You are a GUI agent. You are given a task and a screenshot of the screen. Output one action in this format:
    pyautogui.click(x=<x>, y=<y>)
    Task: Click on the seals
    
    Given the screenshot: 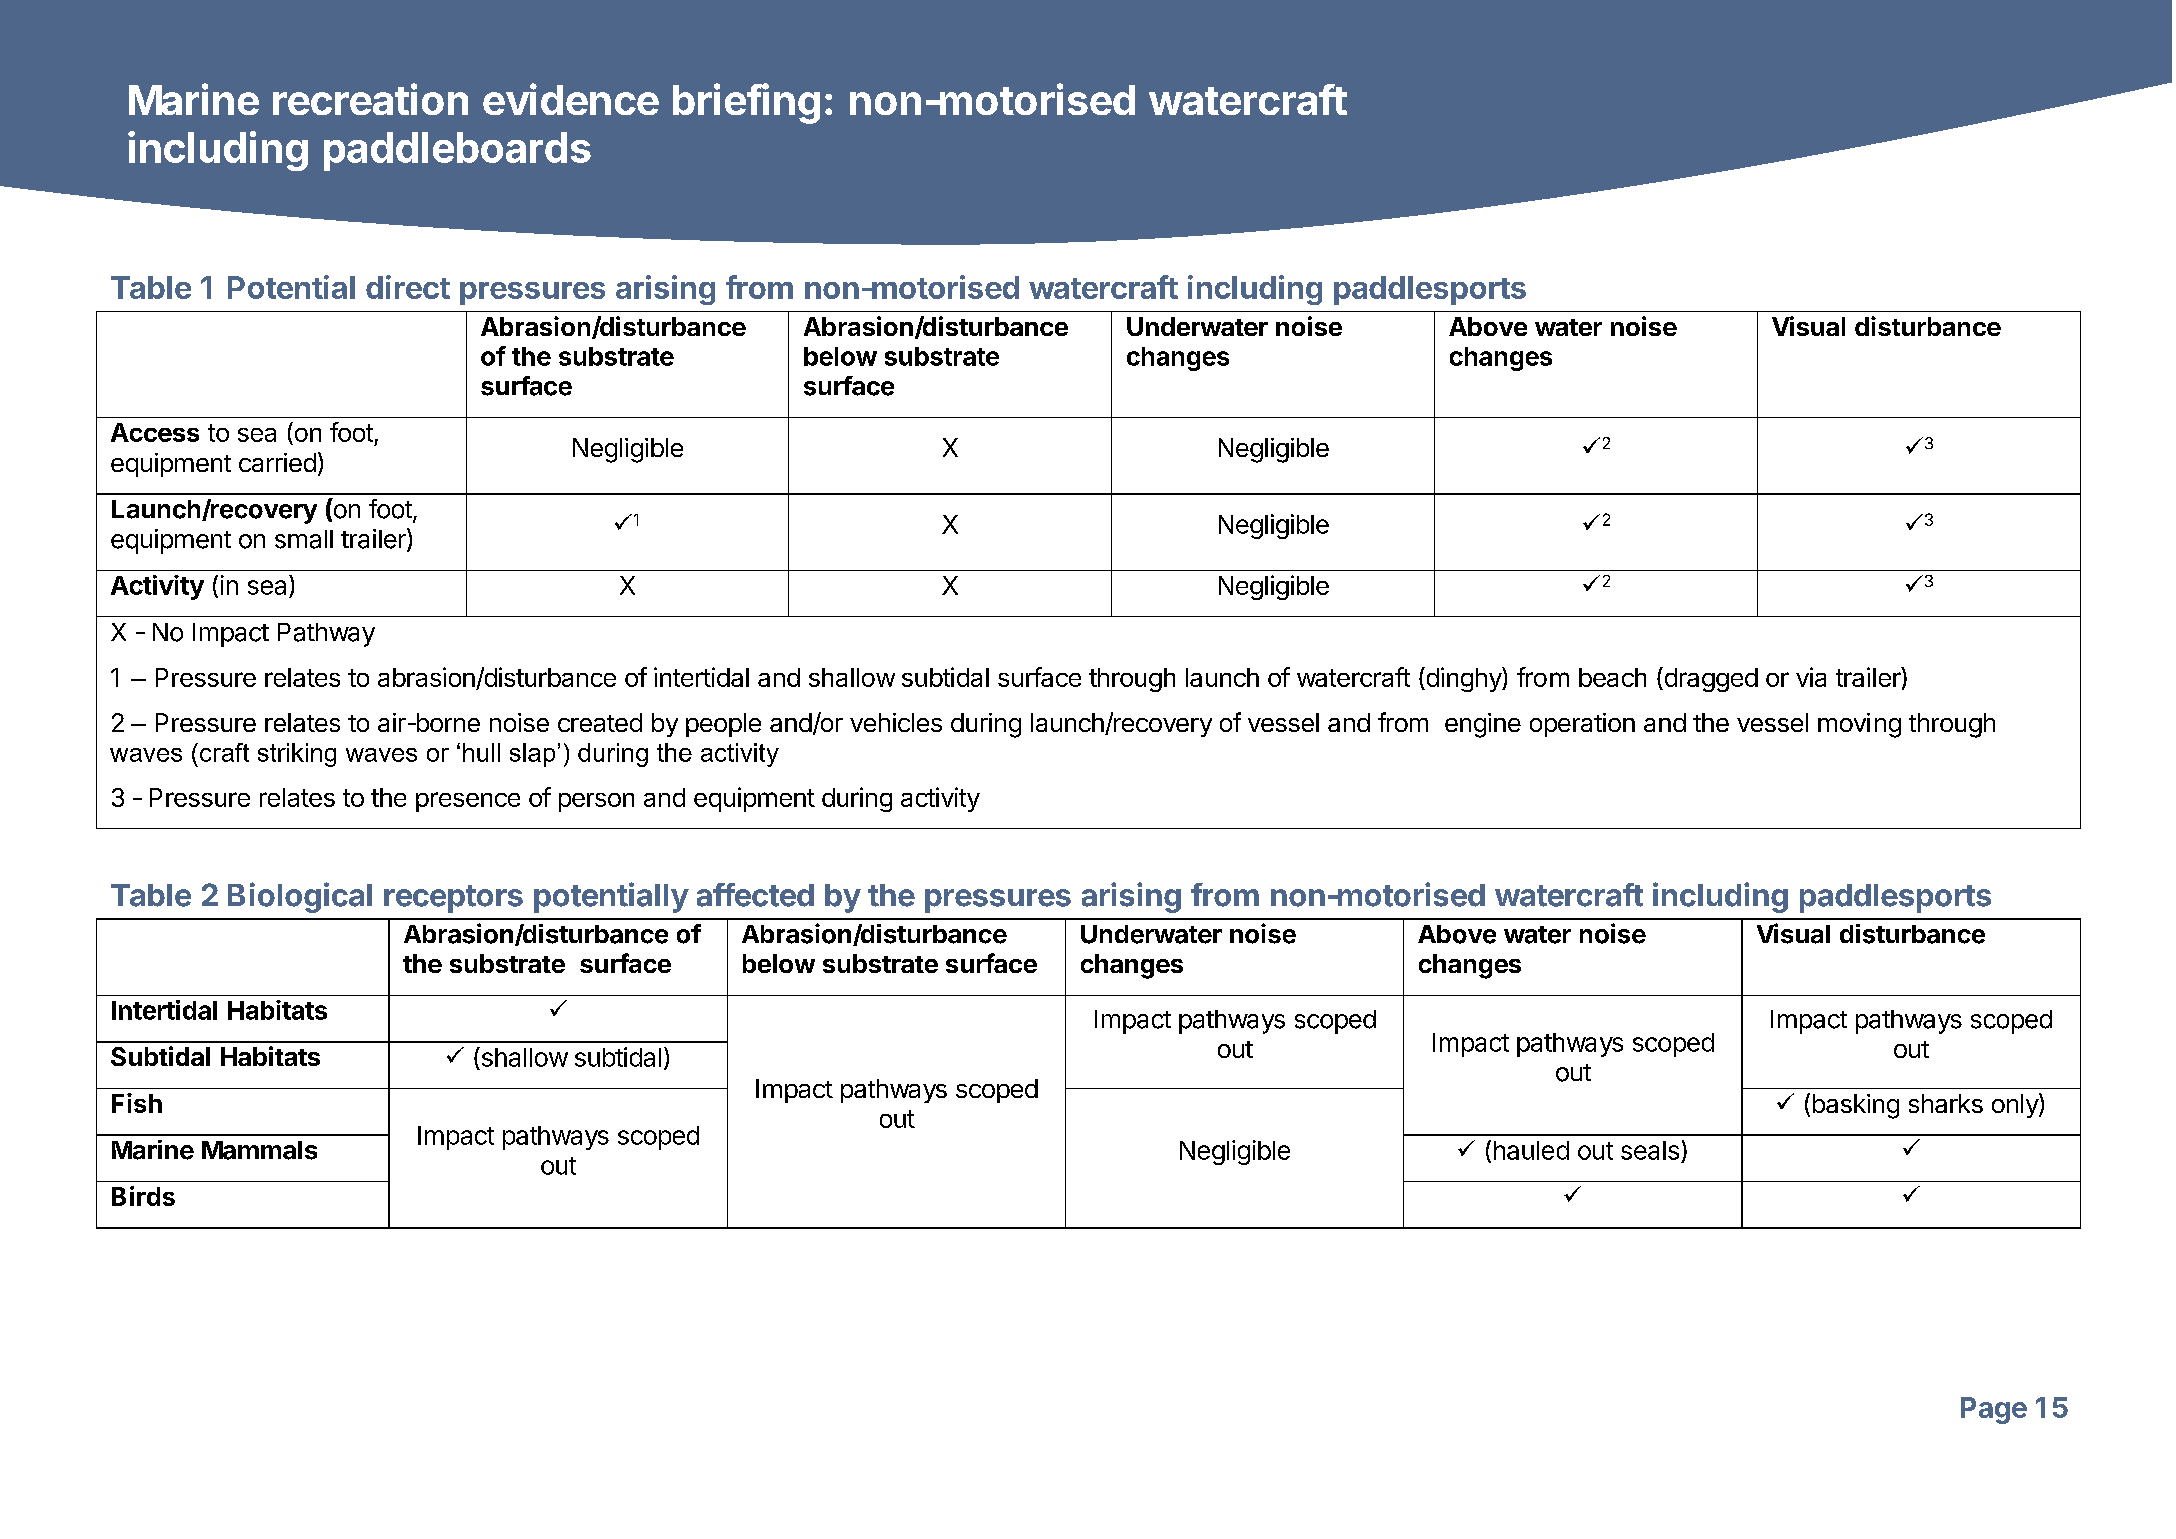 What is the action you would take?
    pyautogui.click(x=1650, y=1150)
